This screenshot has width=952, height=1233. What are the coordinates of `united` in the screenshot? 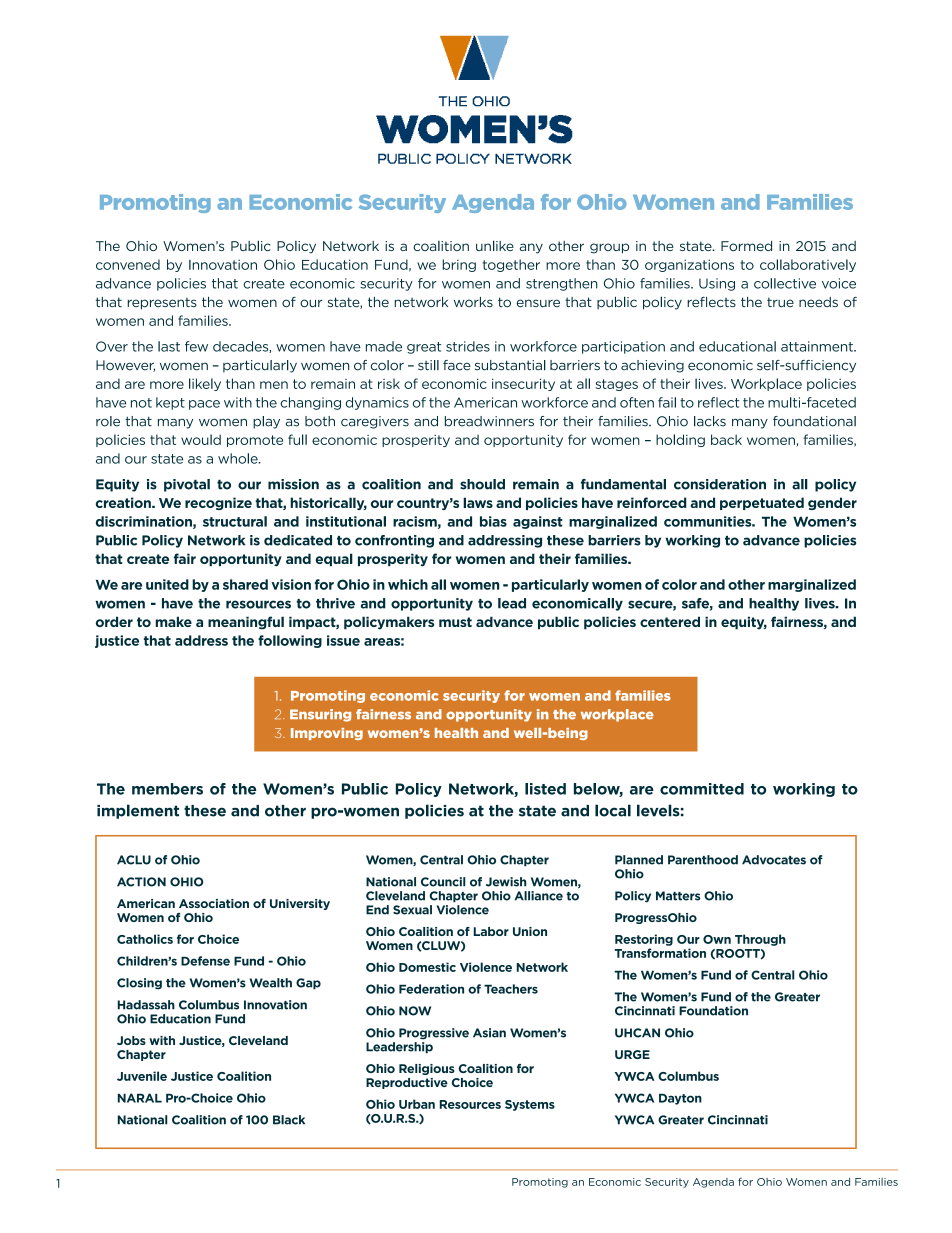 It's located at (167, 584).
